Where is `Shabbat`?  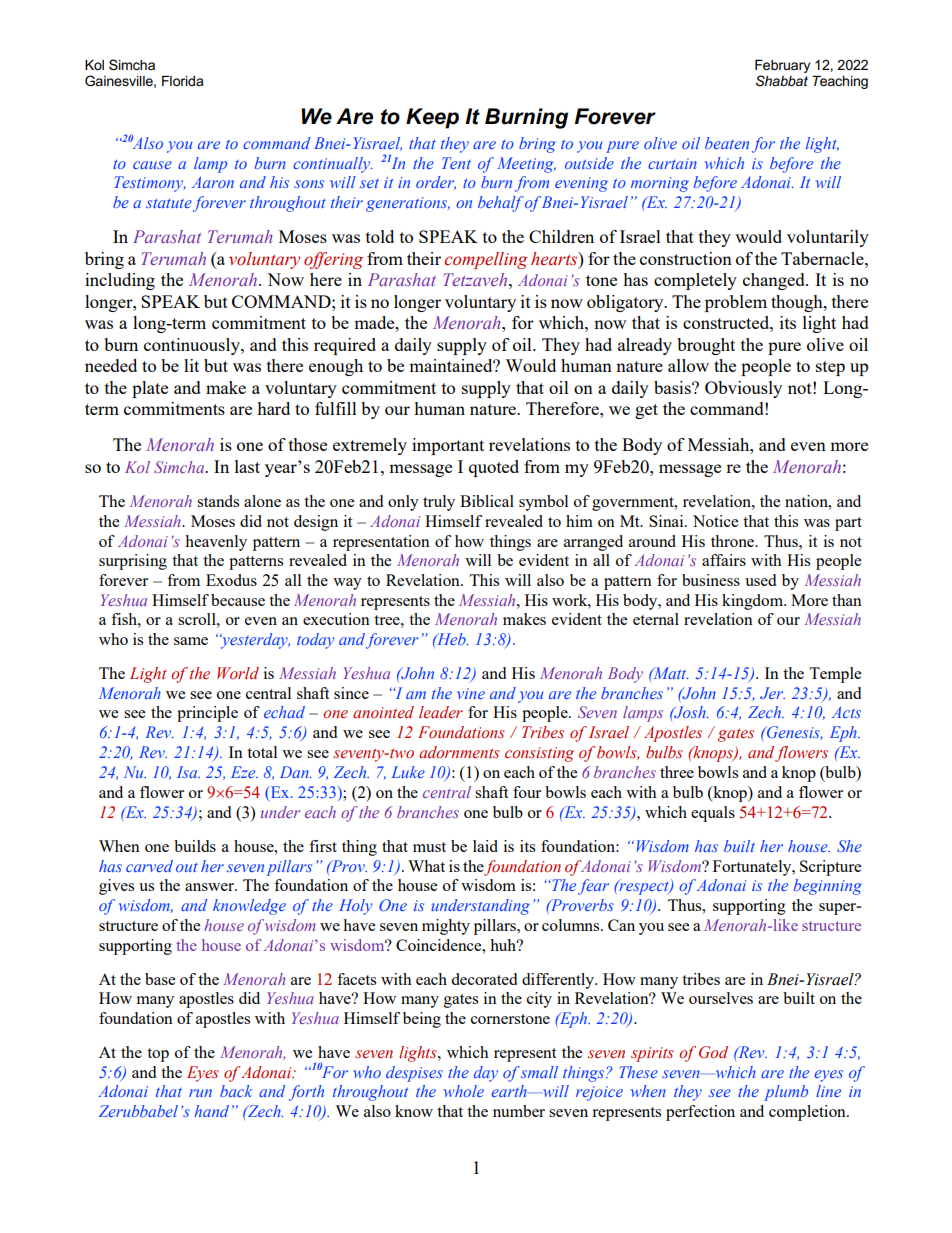
Shabbat is located at coordinates (782, 80).
